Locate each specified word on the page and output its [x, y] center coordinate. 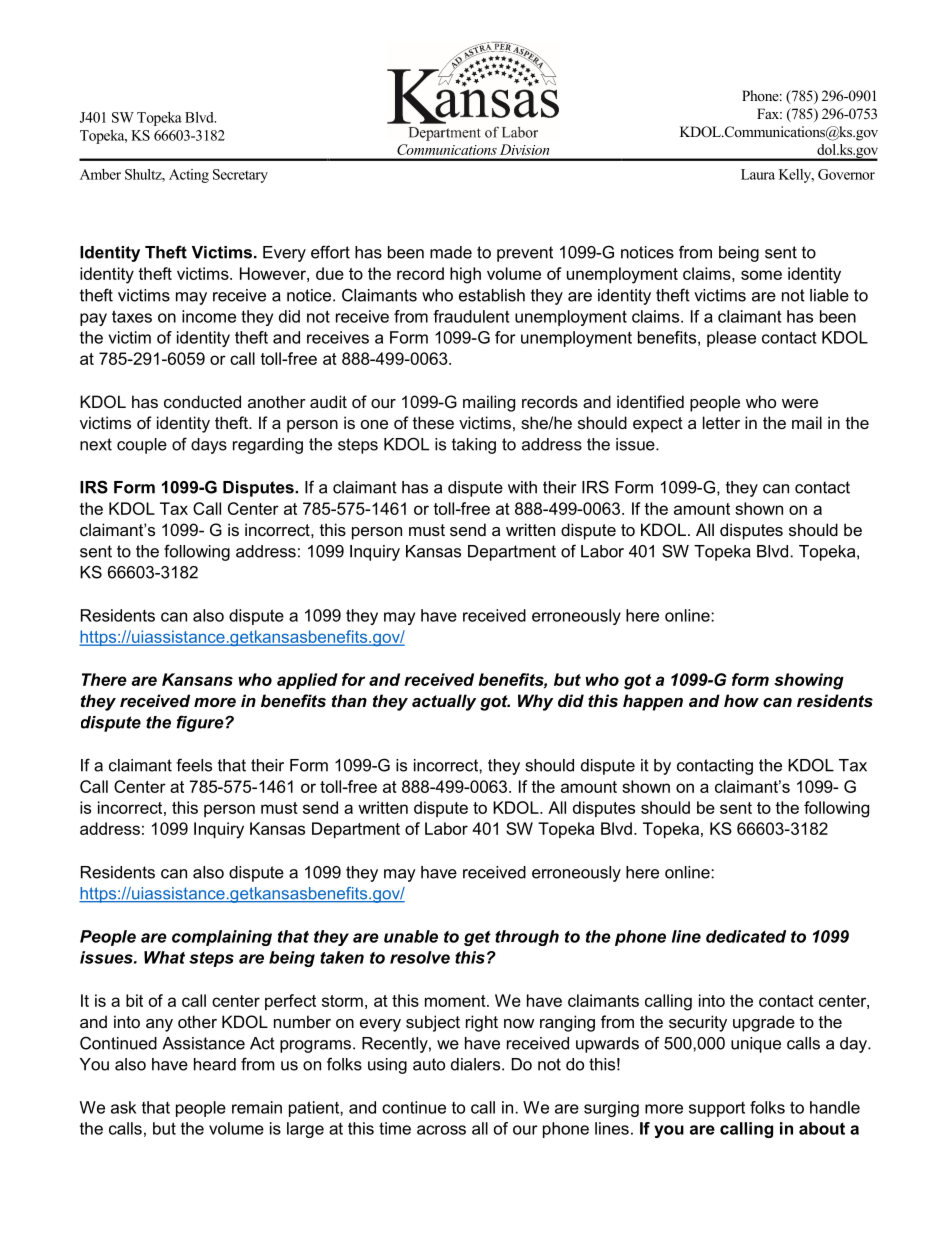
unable [411, 936]
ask [123, 1107]
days [209, 446]
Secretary [240, 176]
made [451, 252]
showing [809, 681]
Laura [758, 174]
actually [444, 702]
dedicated [746, 936]
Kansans [197, 679]
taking [474, 446]
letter [721, 422]
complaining [222, 938]
